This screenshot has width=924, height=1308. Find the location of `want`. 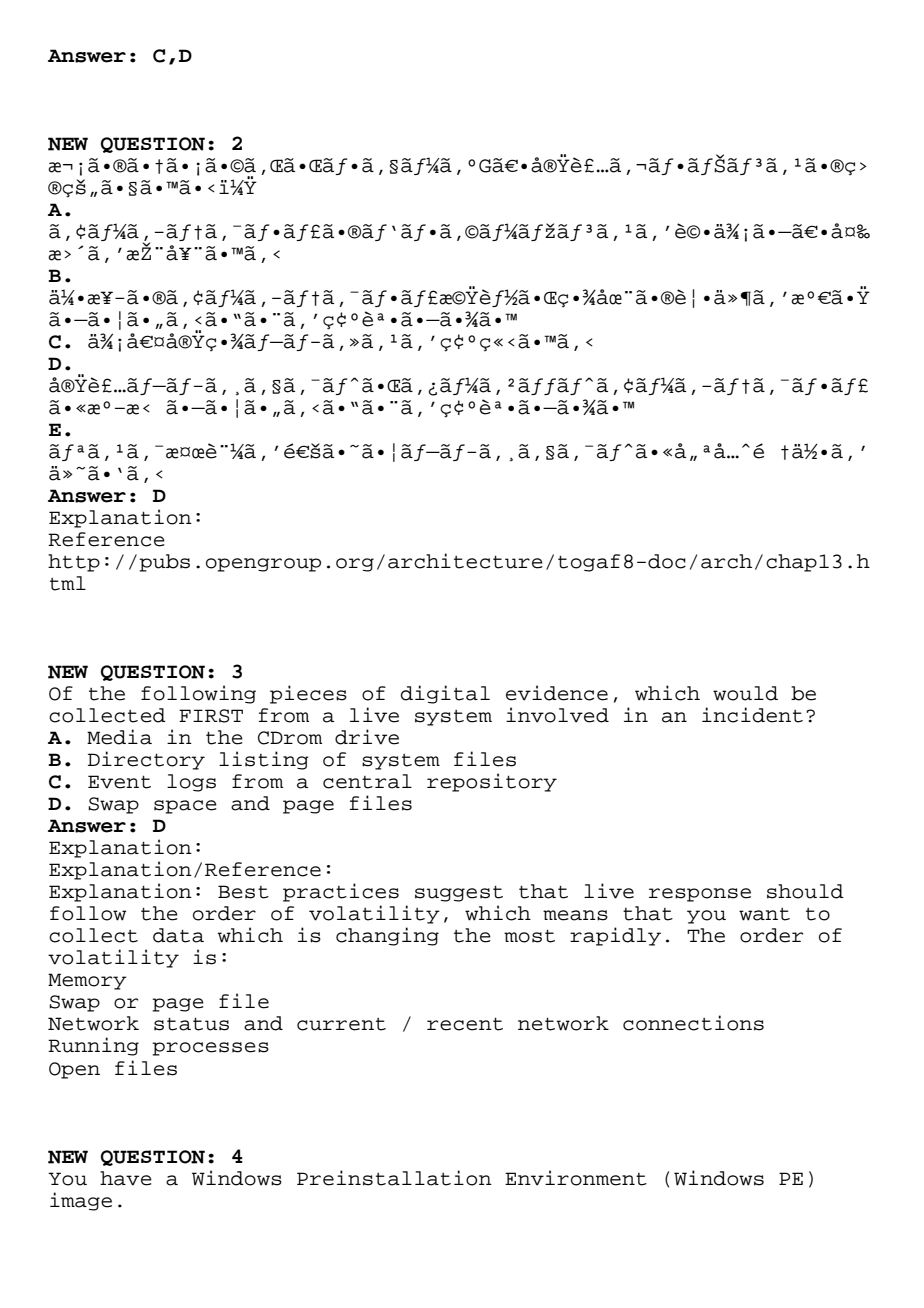

want is located at coordinates (764, 914).
